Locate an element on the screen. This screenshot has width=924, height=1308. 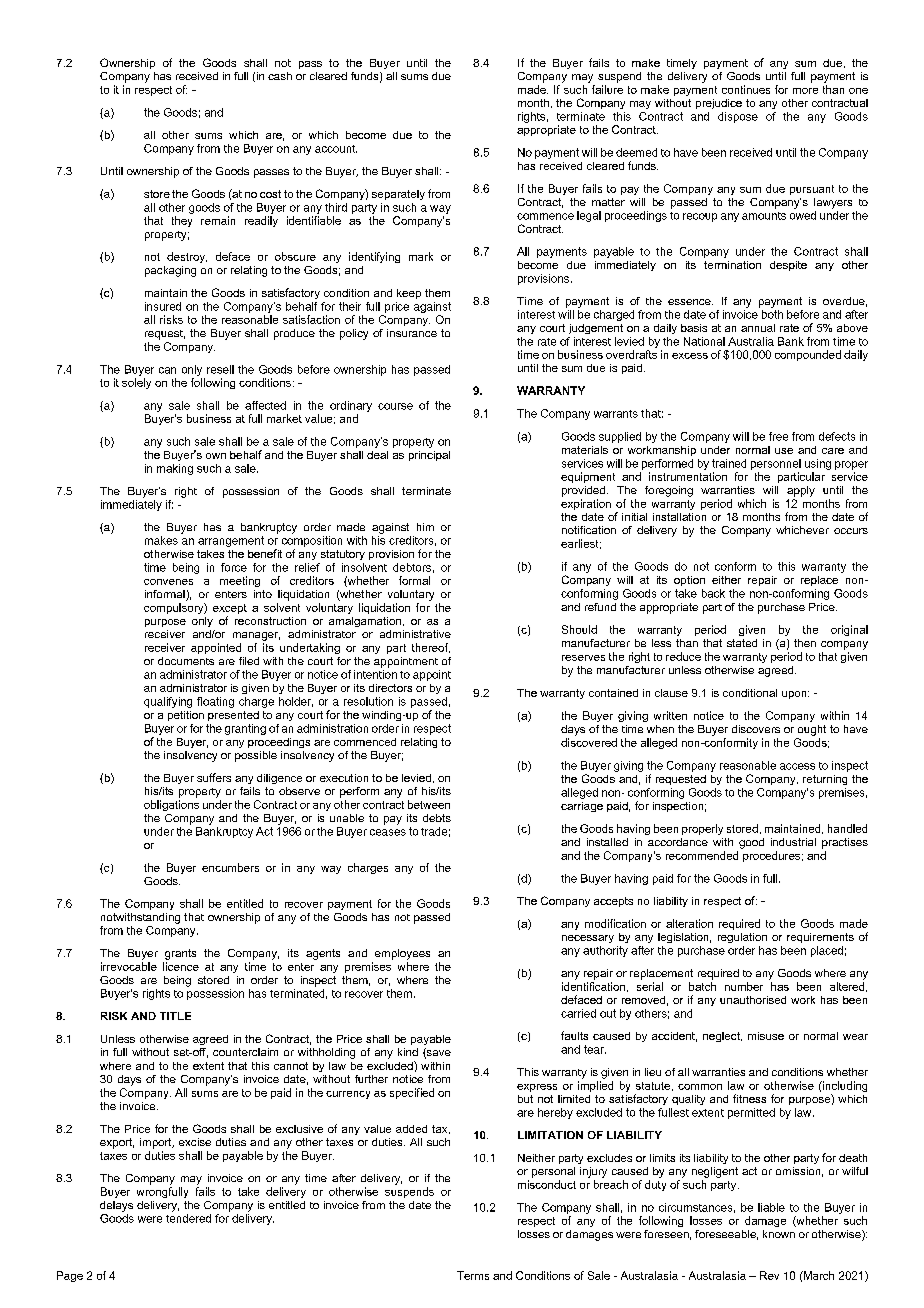
cash is located at coordinates (280, 76).
